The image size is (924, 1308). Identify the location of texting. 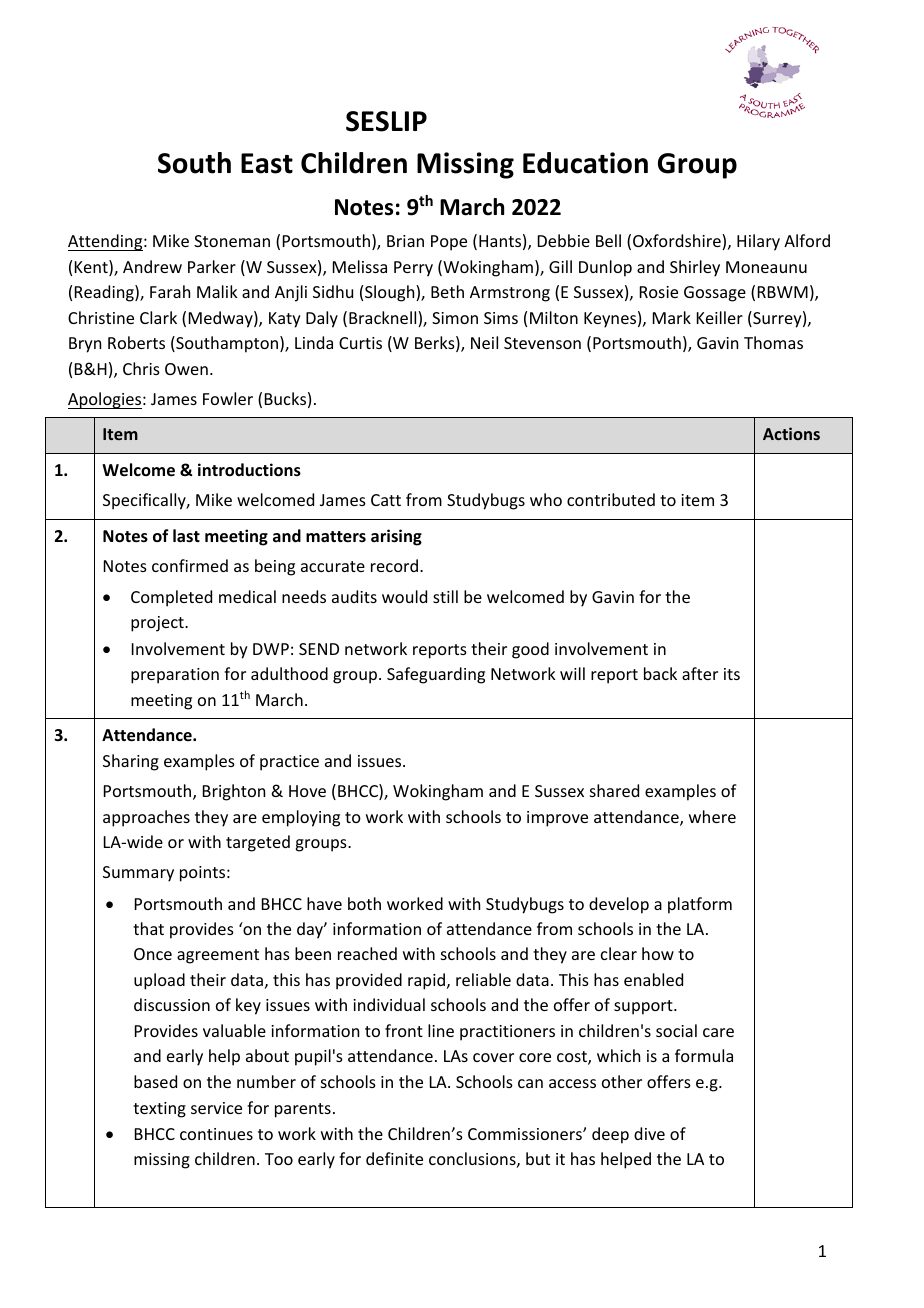
(159, 1110).
